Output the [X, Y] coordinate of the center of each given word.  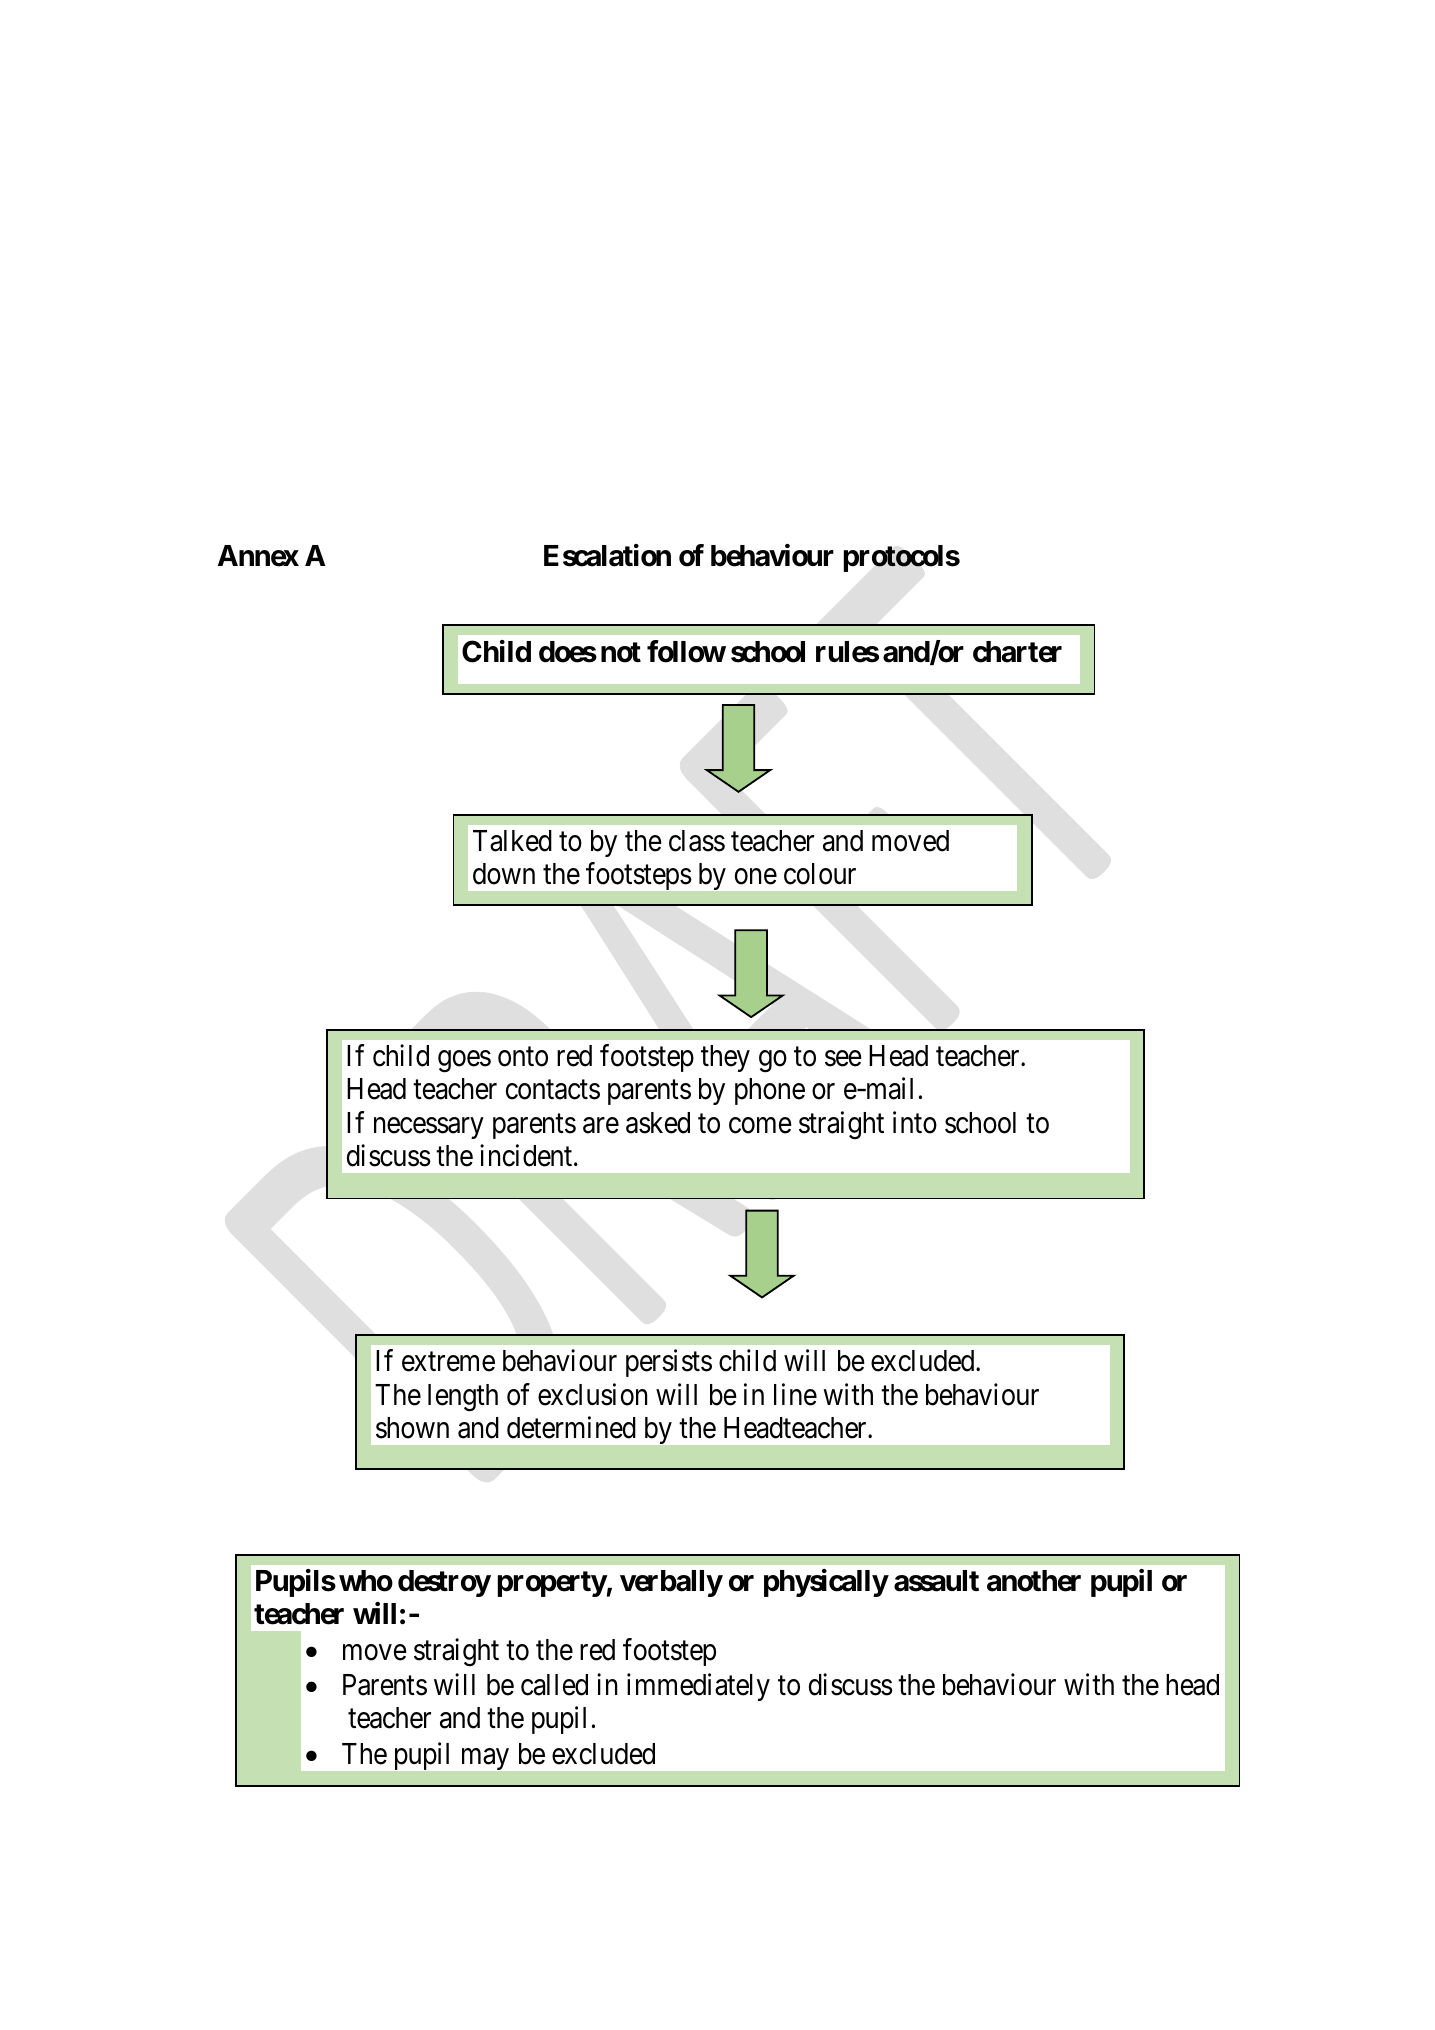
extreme [448, 1362]
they [725, 1058]
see [843, 1059]
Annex [258, 556]
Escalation [607, 555]
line [795, 1394]
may [485, 1759]
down [504, 874]
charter [1017, 652]
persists [669, 1363]
